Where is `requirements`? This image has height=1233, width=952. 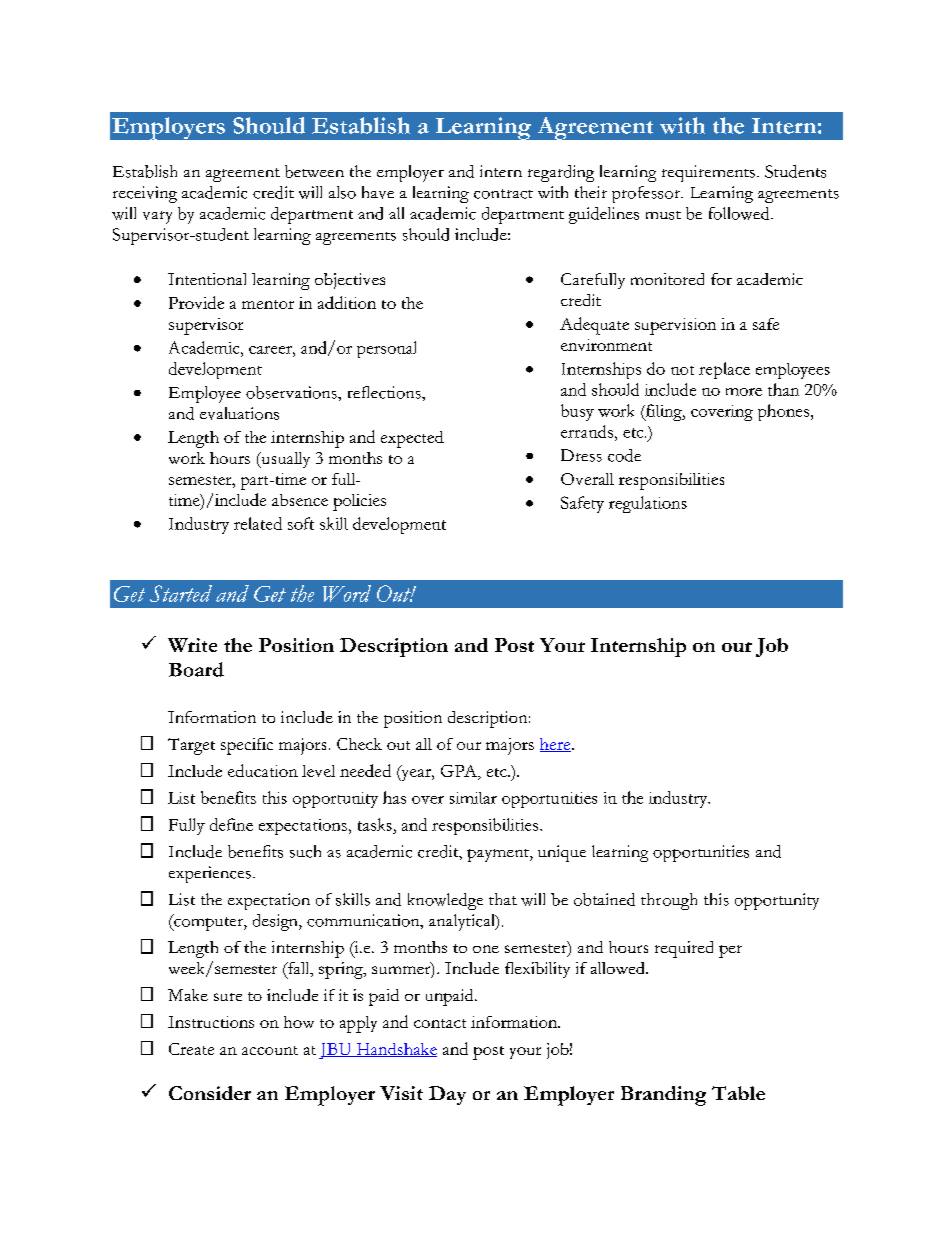 requirements is located at coordinates (708, 173).
